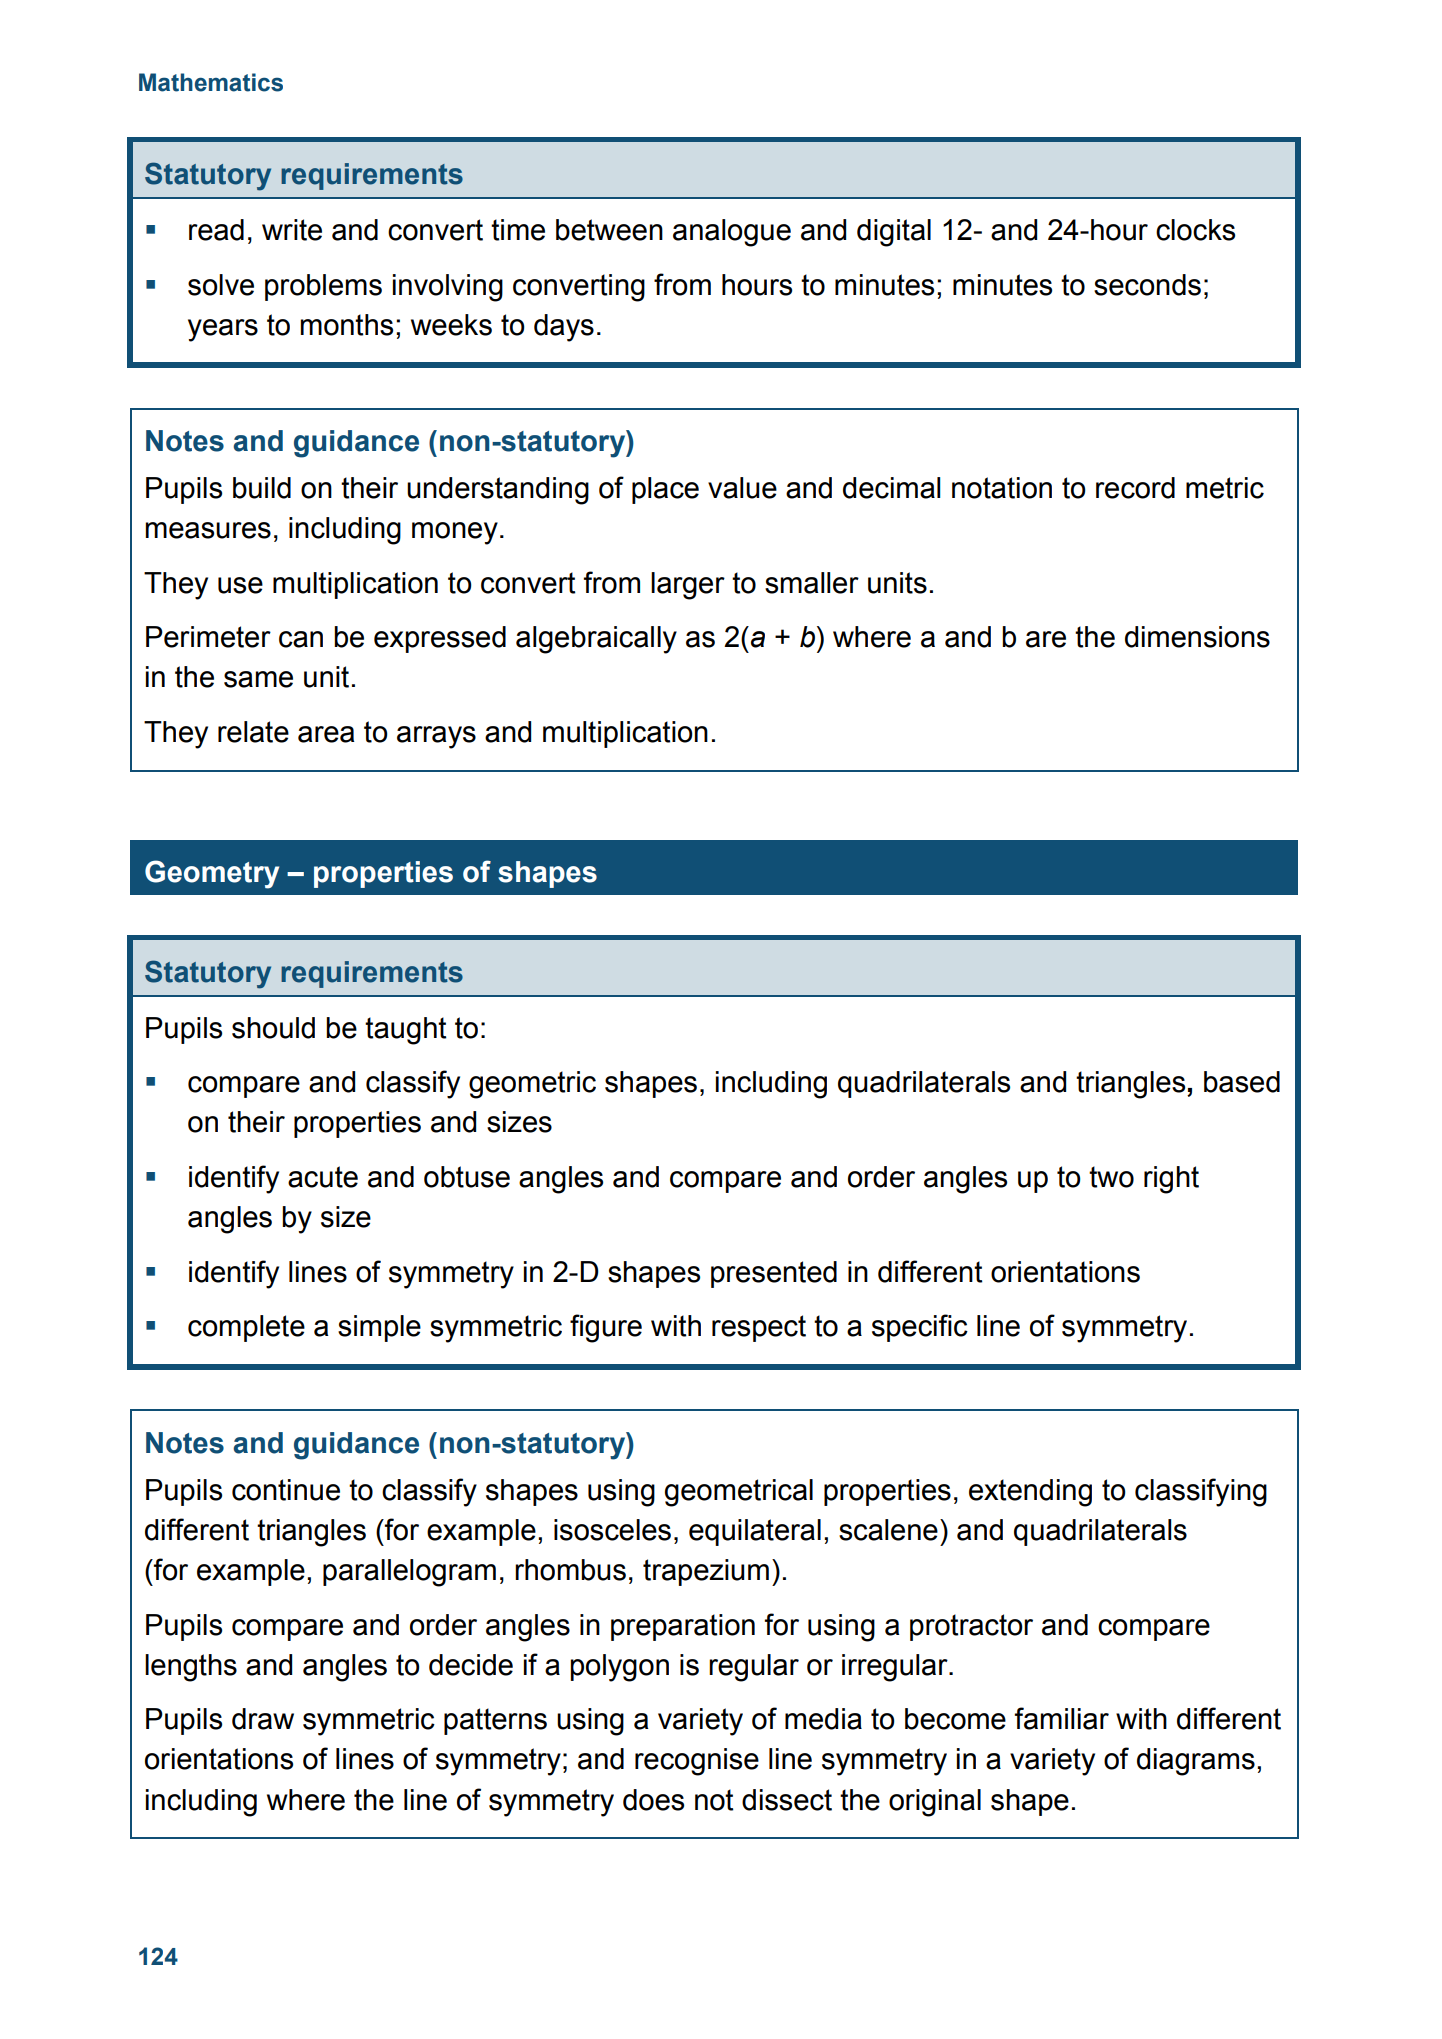 The width and height of the page is (1442, 2039). What do you see at coordinates (774, 1274) in the page?
I see `presented` at bounding box center [774, 1274].
